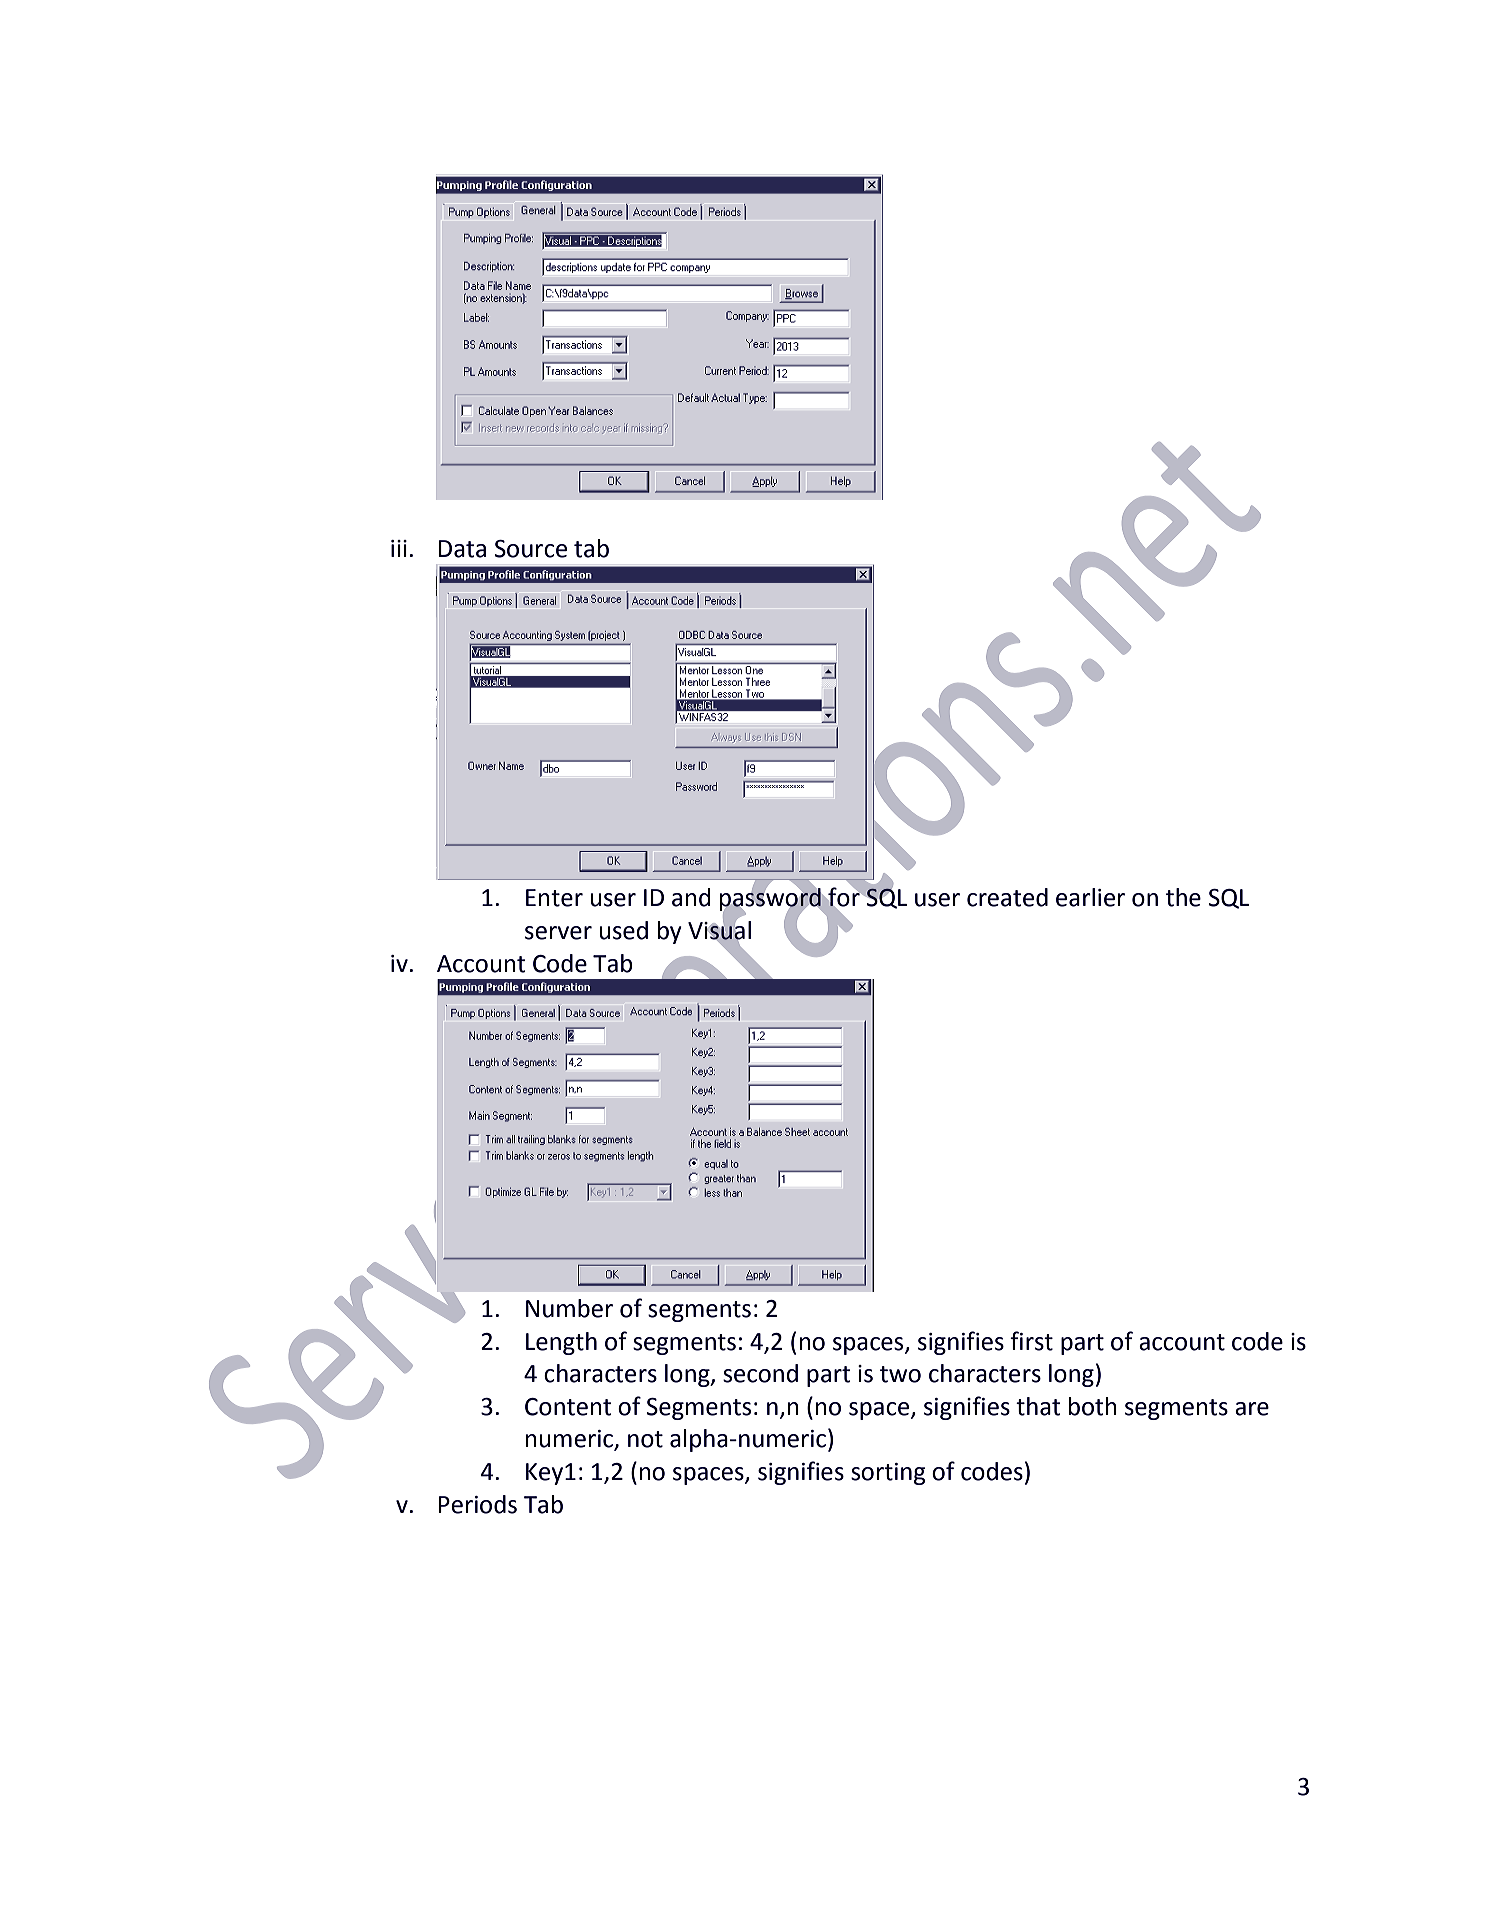 Image resolution: width=1485 pixels, height=1922 pixels. Describe the element at coordinates (531, 549) in the document. I see `Source` at that location.
